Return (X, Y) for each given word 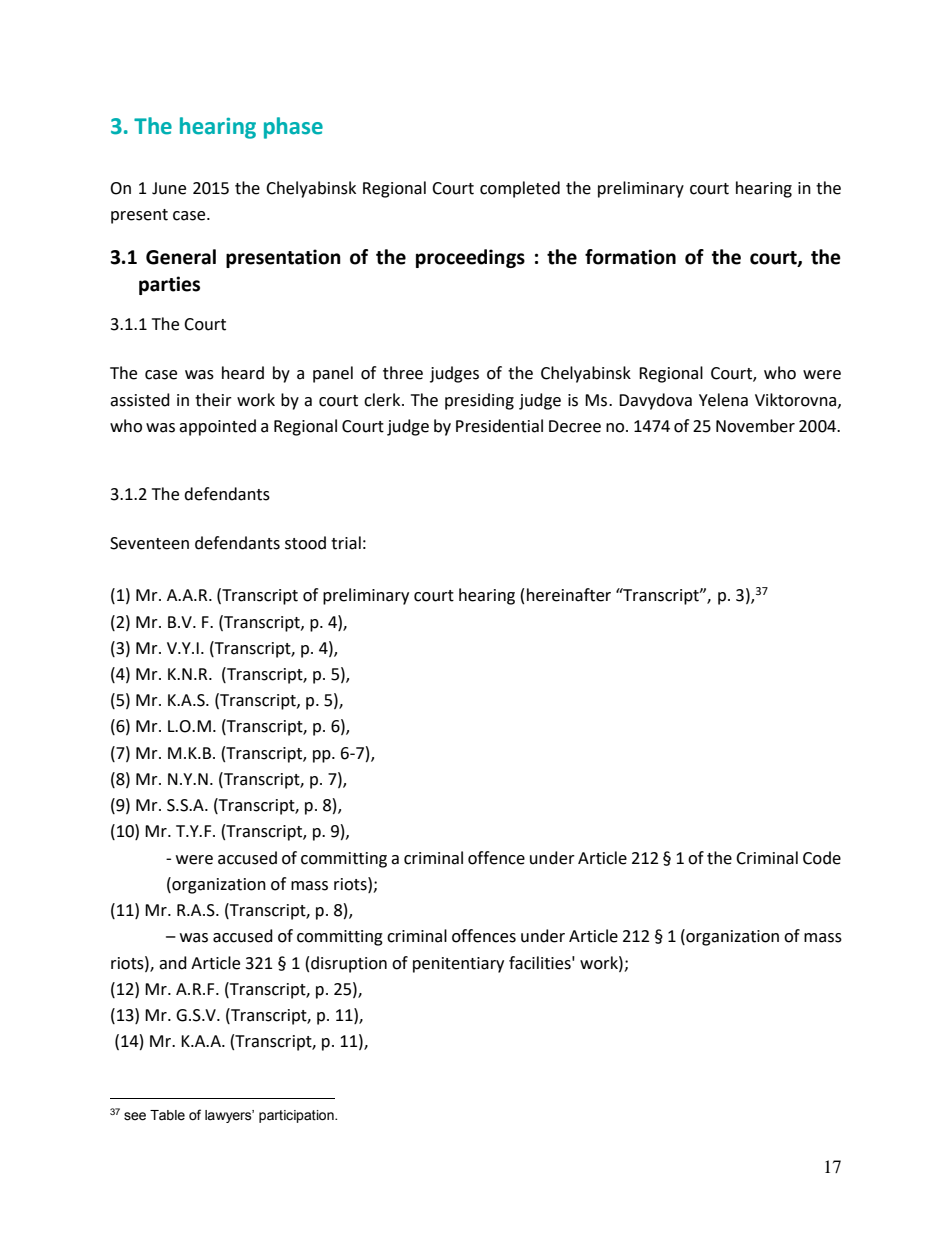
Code (822, 858)
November (755, 426)
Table (167, 1115)
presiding (479, 401)
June (169, 188)
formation (630, 257)
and (173, 963)
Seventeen (149, 543)
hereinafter (569, 595)
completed (520, 189)
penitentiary (458, 965)
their (213, 400)
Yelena (723, 400)
